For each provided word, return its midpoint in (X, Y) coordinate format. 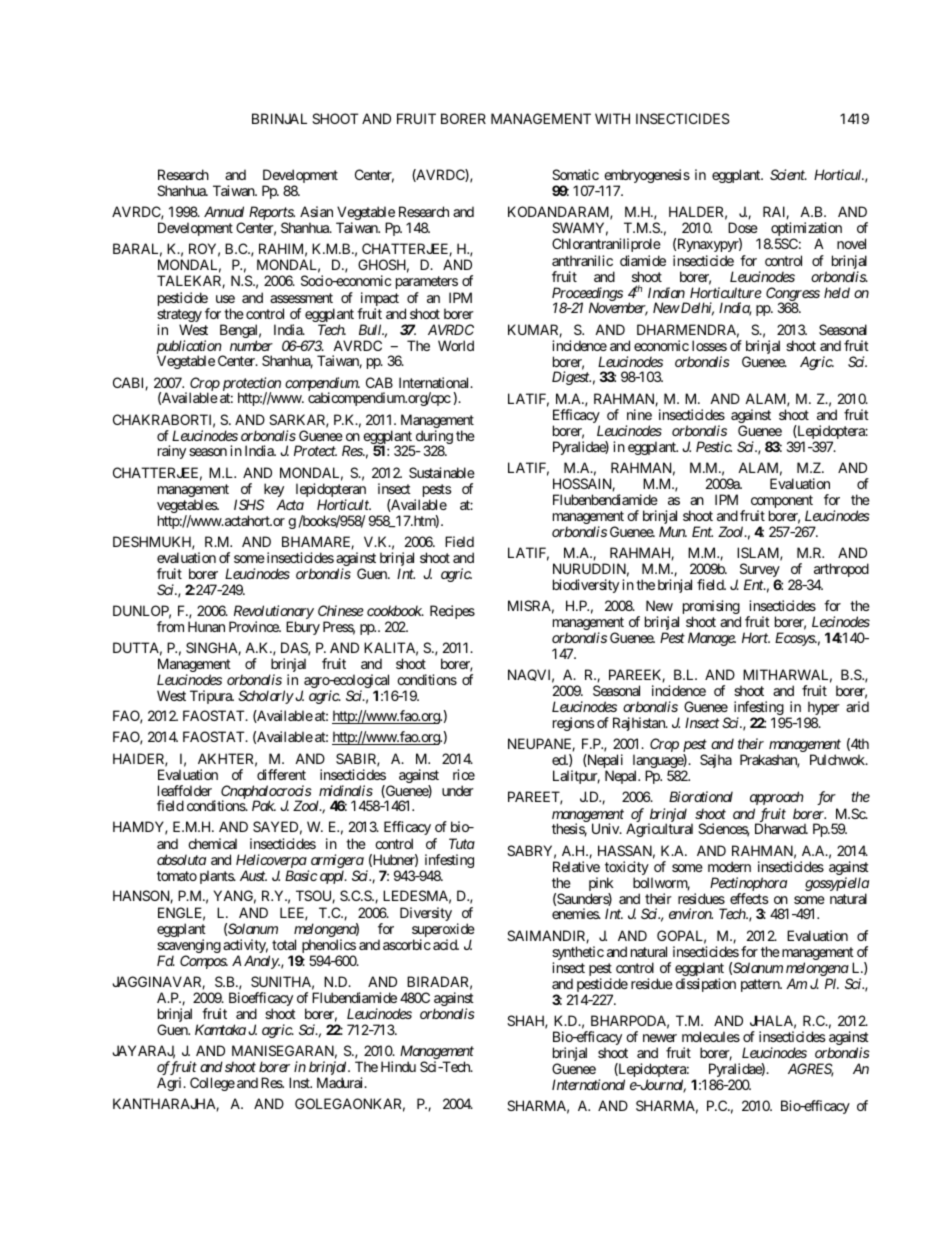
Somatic (575, 174)
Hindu (398, 1066)
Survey (758, 571)
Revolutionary (272, 613)
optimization (806, 230)
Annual (224, 211)
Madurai (341, 1082)
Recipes (452, 612)
